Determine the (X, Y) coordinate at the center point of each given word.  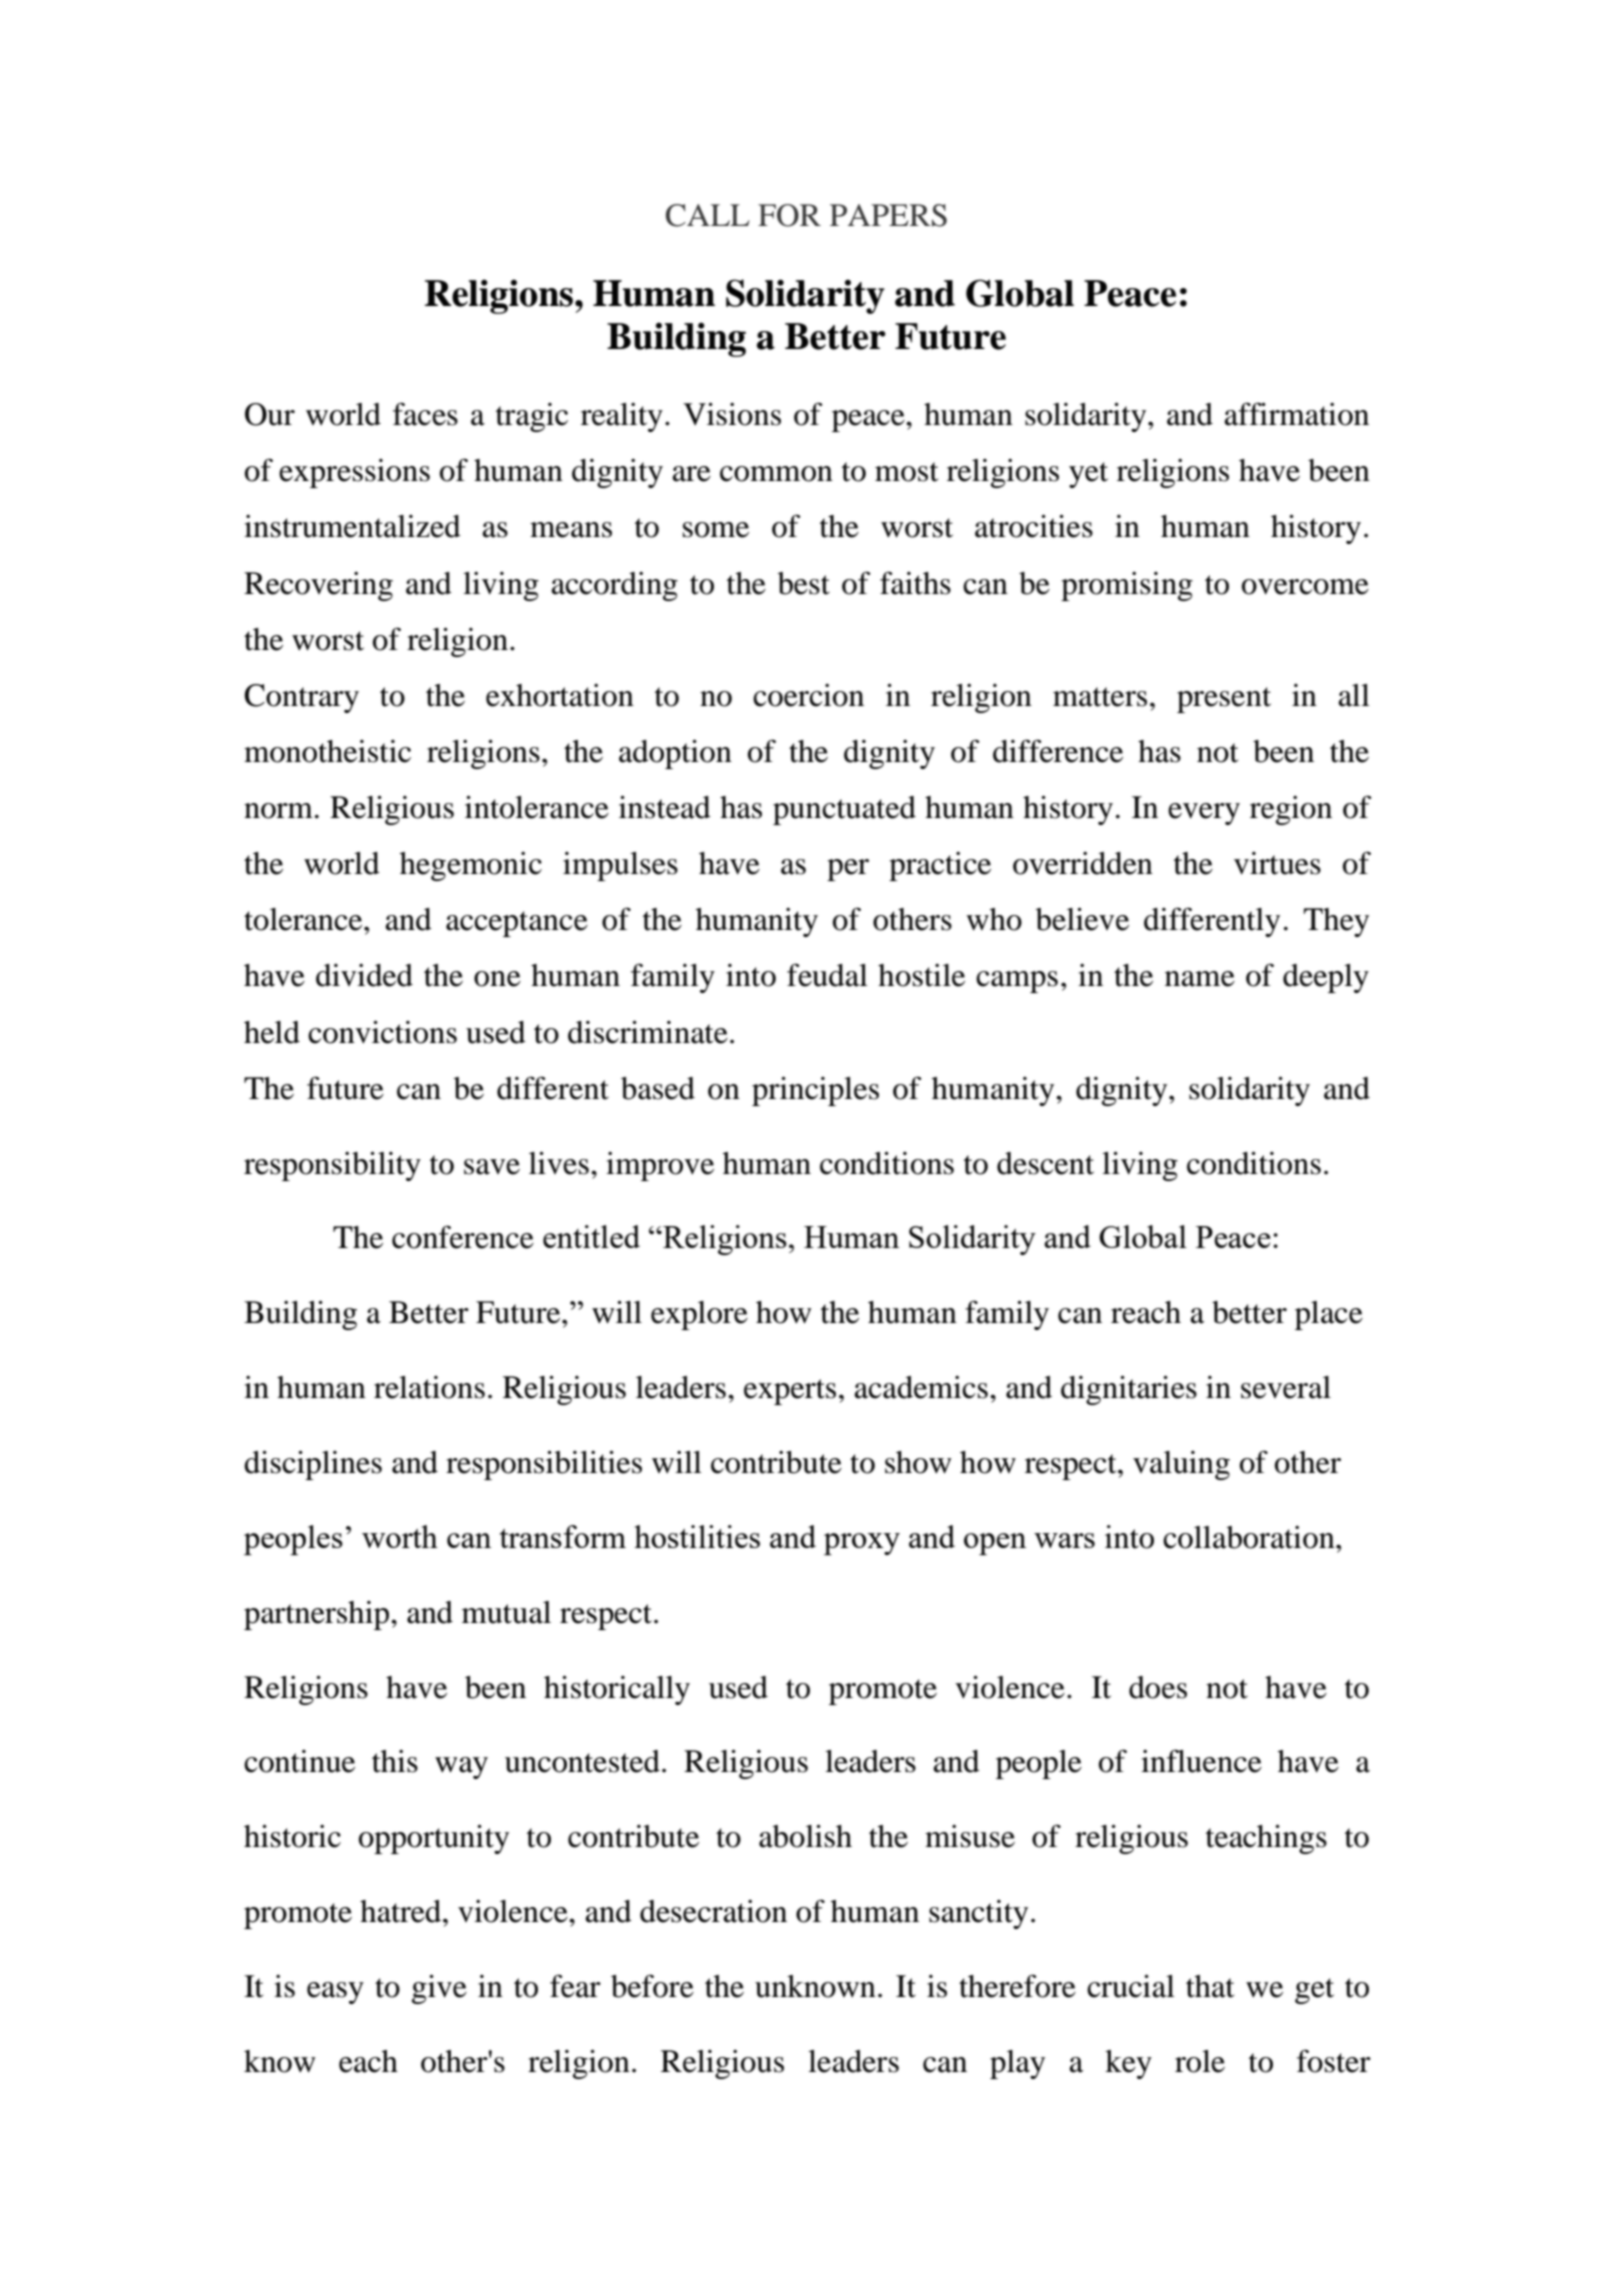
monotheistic (327, 751)
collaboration (1250, 1537)
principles (815, 1091)
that (1210, 1986)
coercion (808, 695)
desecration (713, 1911)
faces (425, 414)
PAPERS (888, 215)
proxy (862, 1544)
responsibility (332, 1166)
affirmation (1296, 414)
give (439, 1989)
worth (400, 1536)
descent (1045, 1163)
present (1224, 700)
